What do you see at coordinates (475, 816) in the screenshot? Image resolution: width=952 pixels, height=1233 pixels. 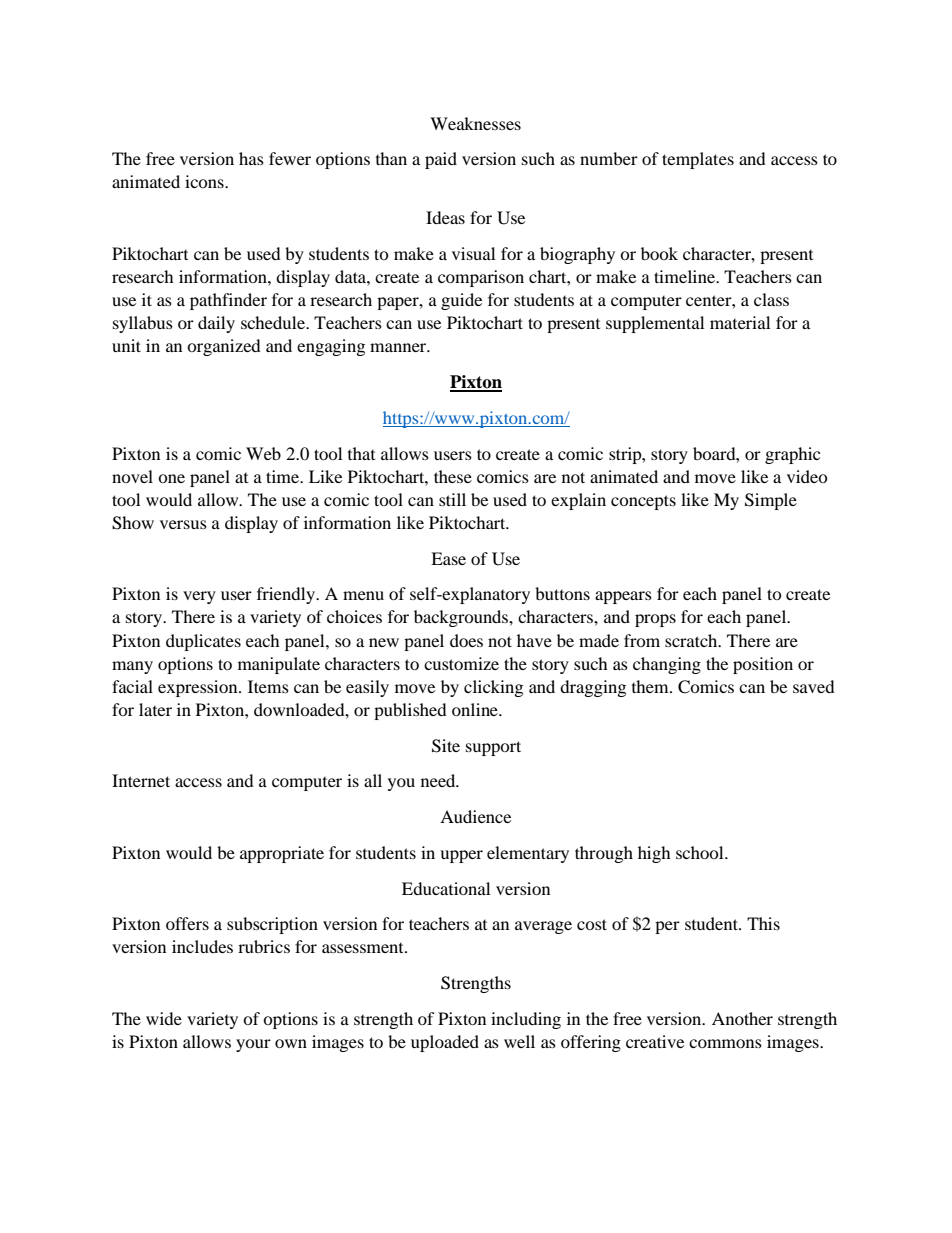 I see `Audience` at bounding box center [475, 816].
